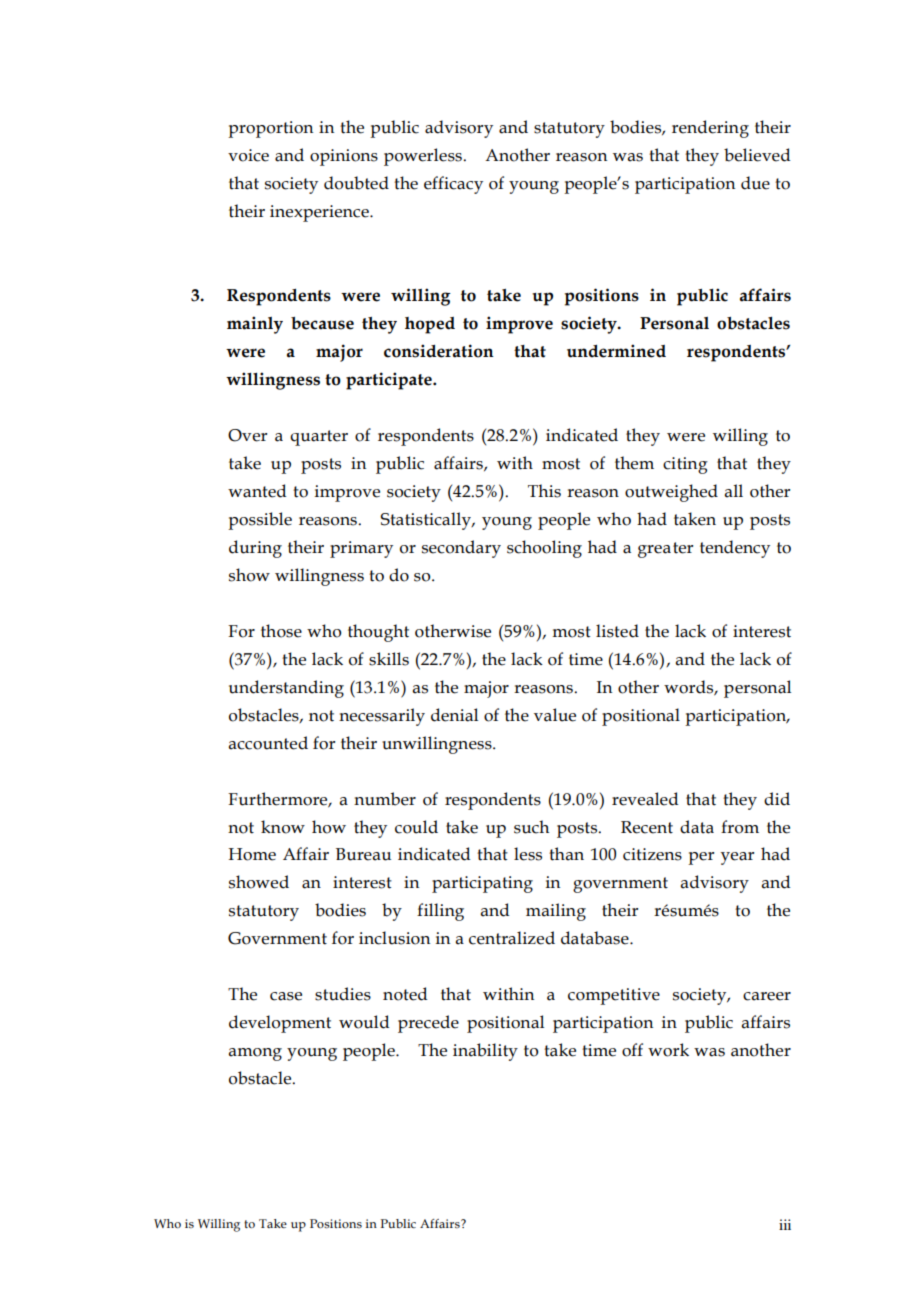 The image size is (924, 1308). What do you see at coordinates (283, 827) in the screenshot?
I see `know` at bounding box center [283, 827].
